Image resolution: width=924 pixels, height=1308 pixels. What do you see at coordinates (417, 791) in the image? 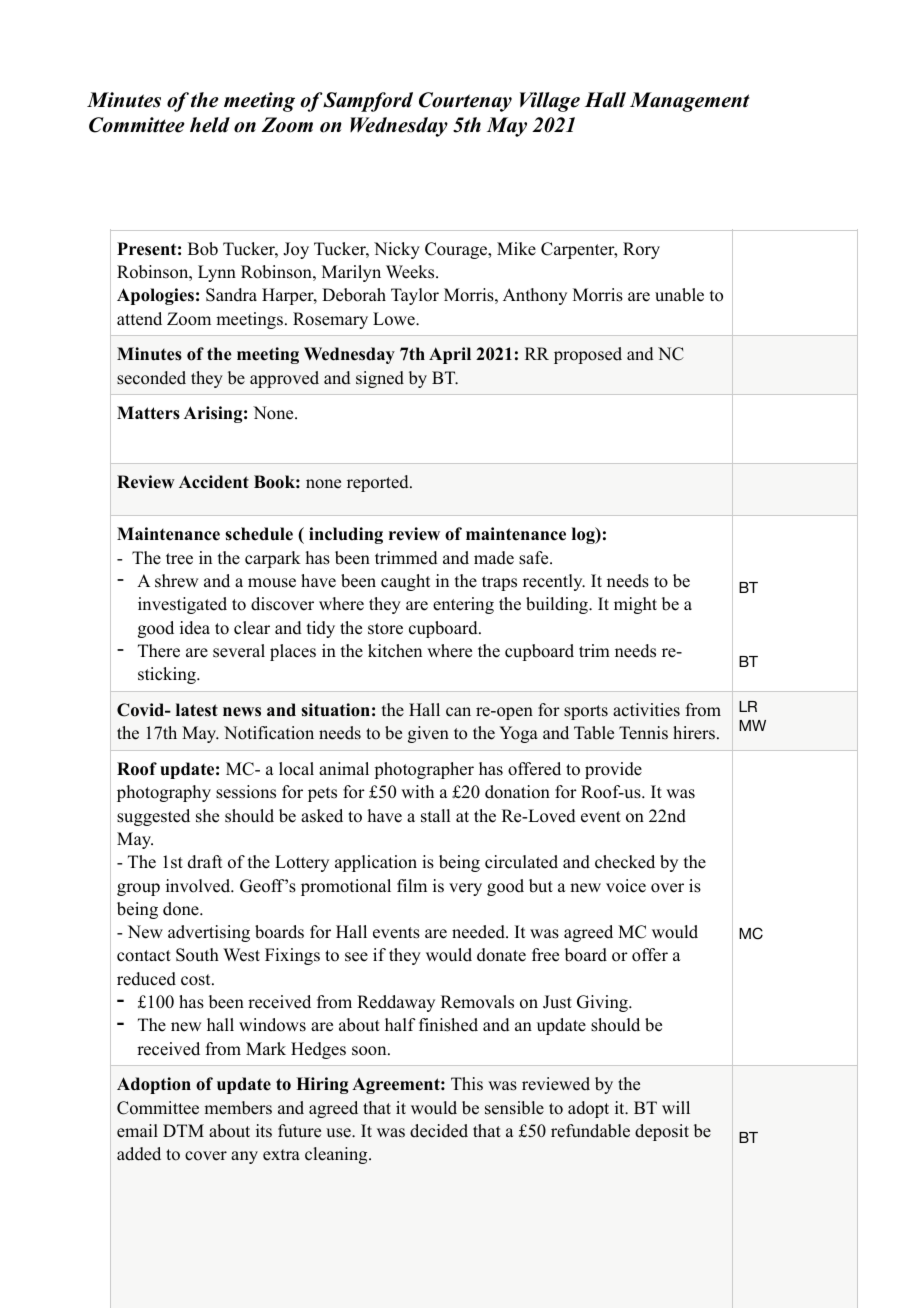
I see `with` at bounding box center [417, 791].
